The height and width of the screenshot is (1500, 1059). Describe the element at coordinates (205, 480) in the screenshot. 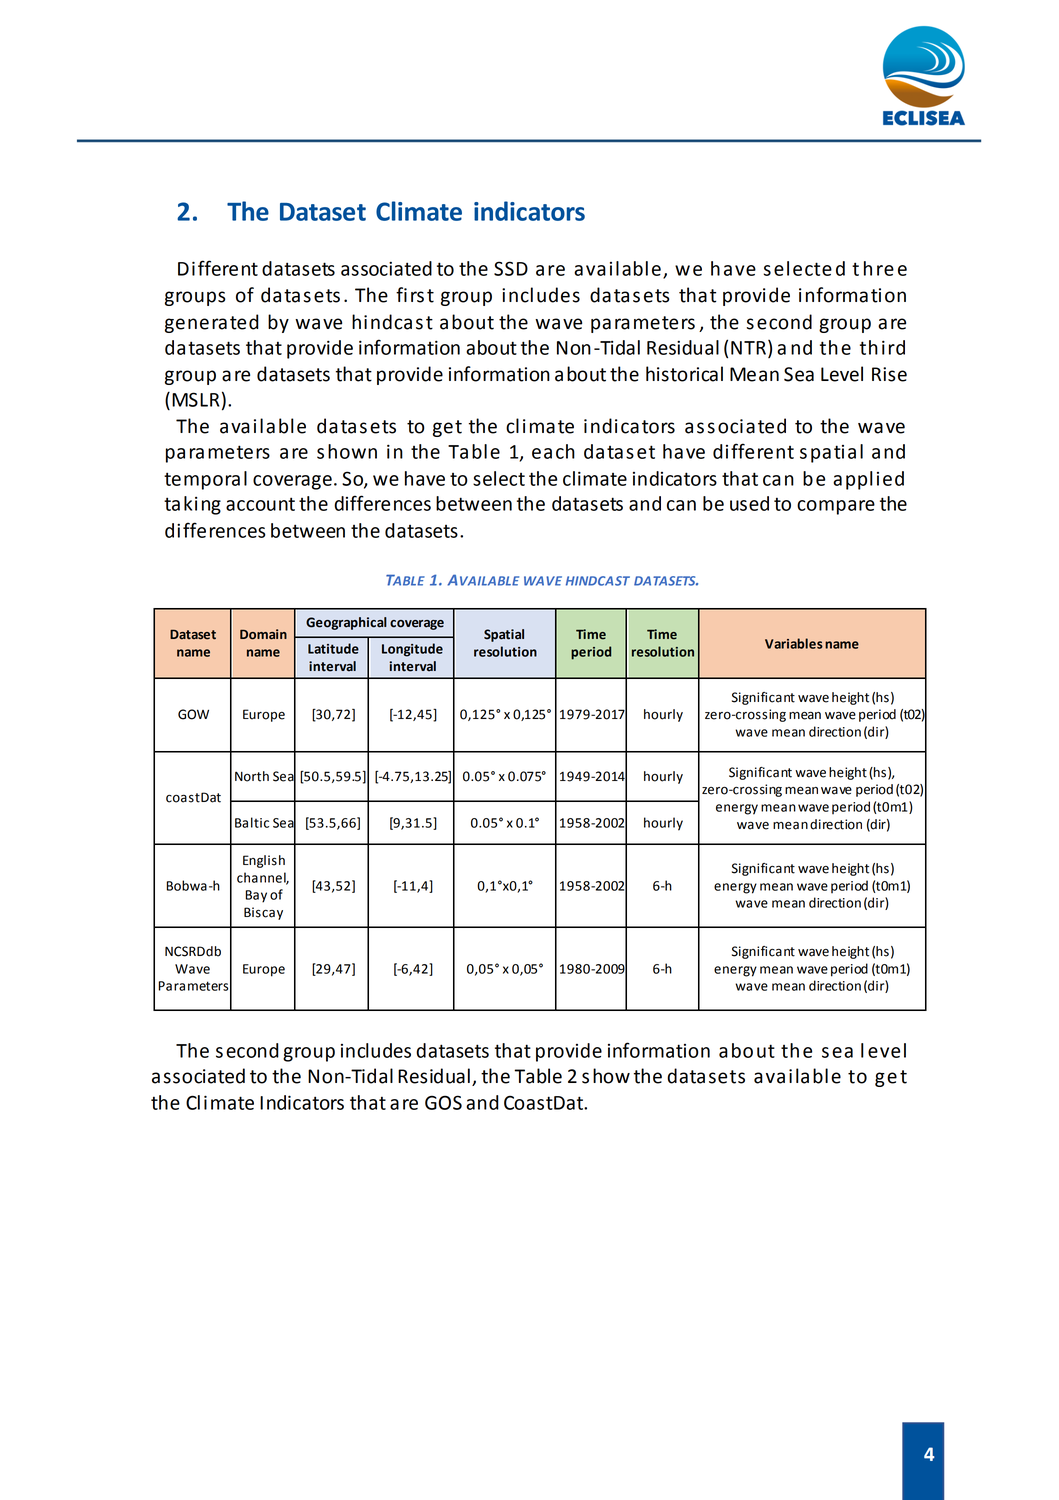

I see `temporal` at that location.
